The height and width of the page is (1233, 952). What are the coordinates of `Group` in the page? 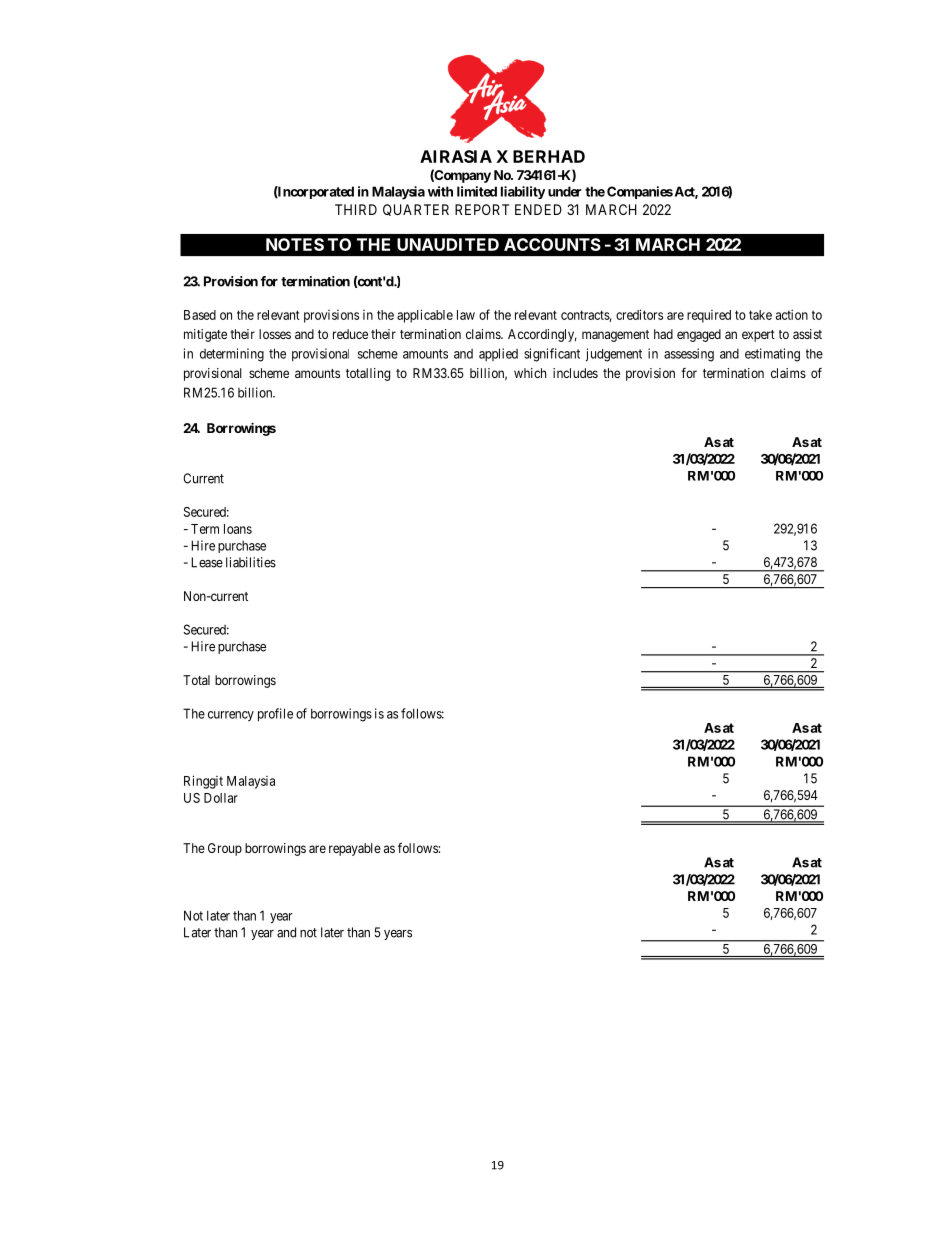 It's located at (225, 849).
